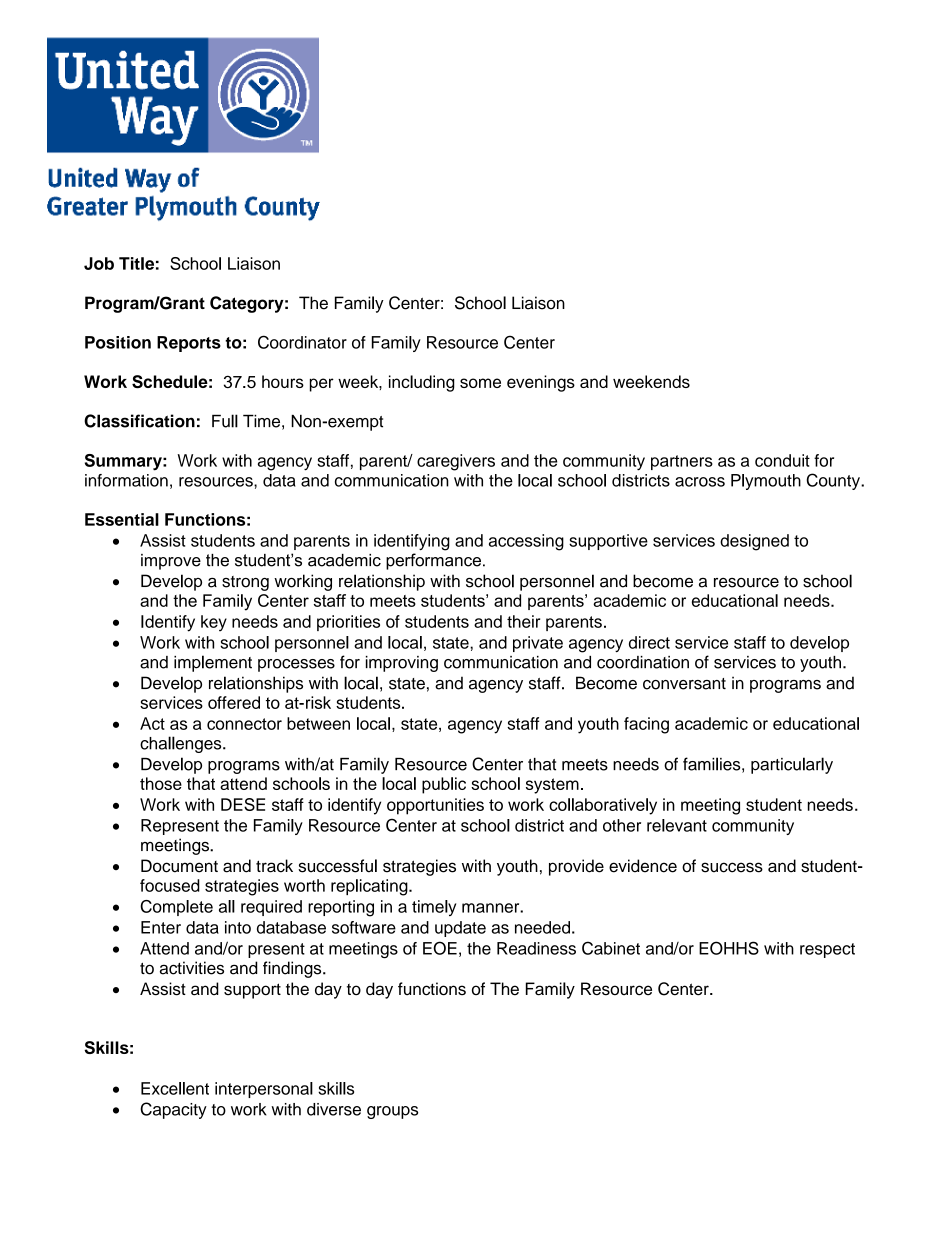  I want to click on evenings, so click(541, 383).
